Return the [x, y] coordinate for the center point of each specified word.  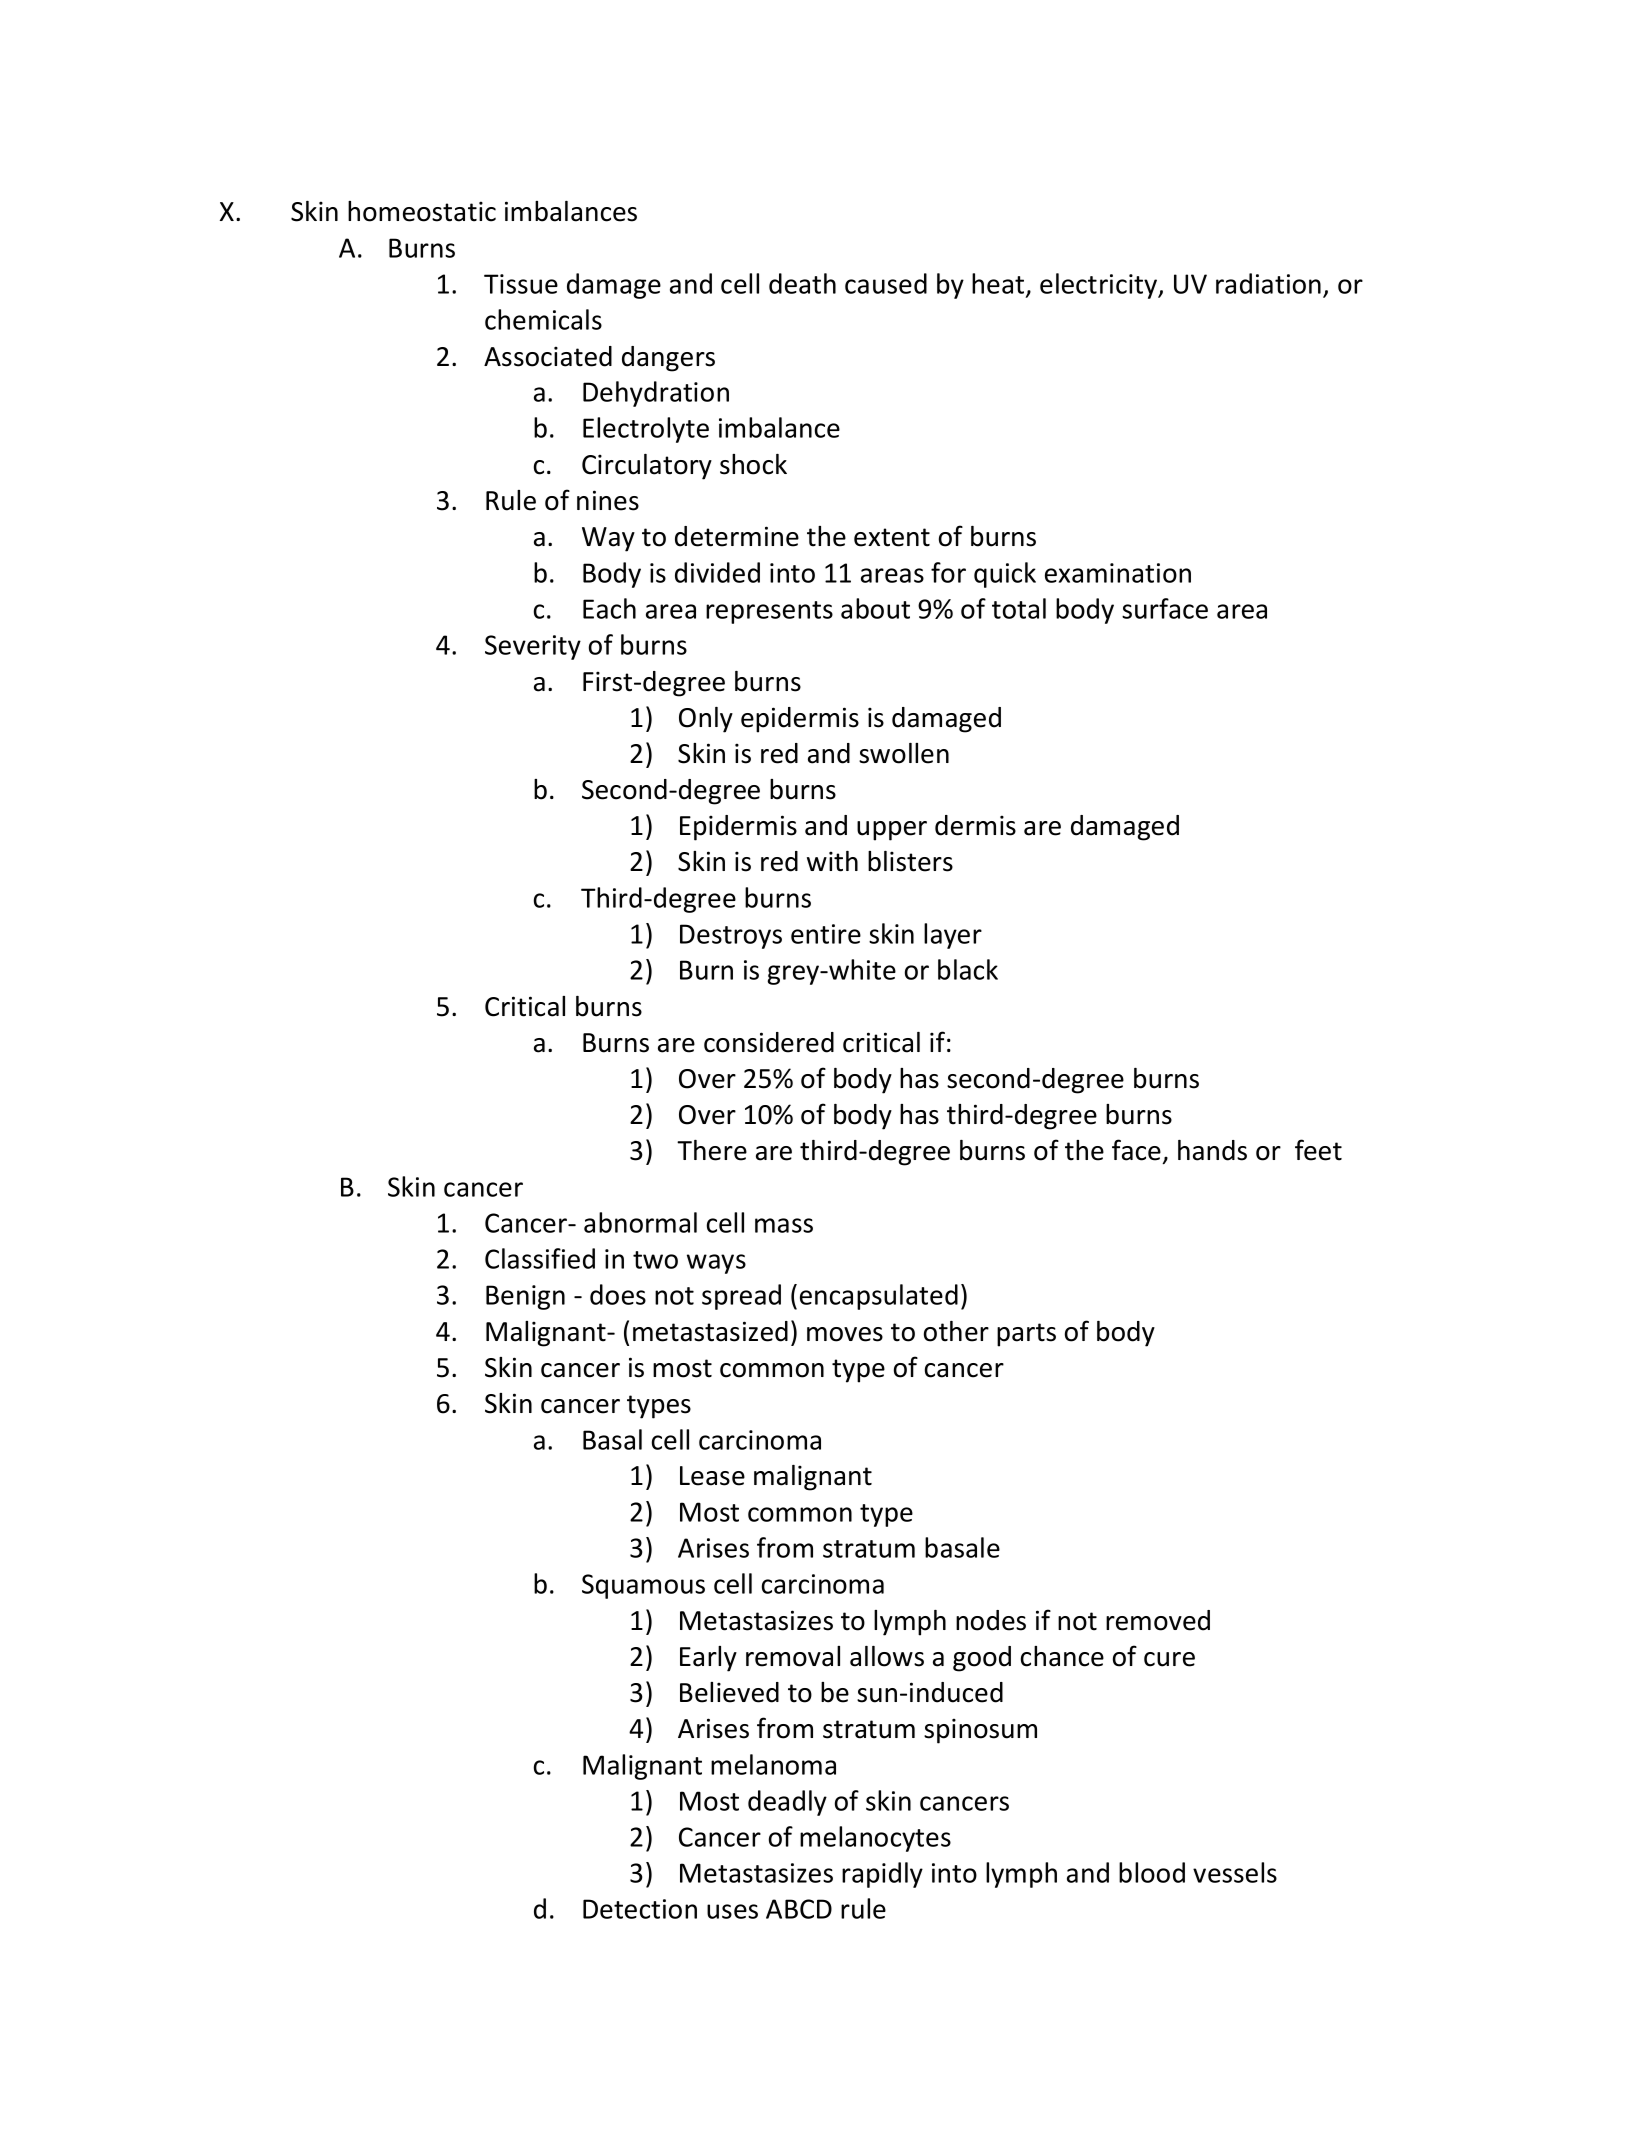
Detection [640, 1909]
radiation [1268, 283]
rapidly [882, 1875]
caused [886, 283]
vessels [1235, 1872]
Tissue [521, 284]
